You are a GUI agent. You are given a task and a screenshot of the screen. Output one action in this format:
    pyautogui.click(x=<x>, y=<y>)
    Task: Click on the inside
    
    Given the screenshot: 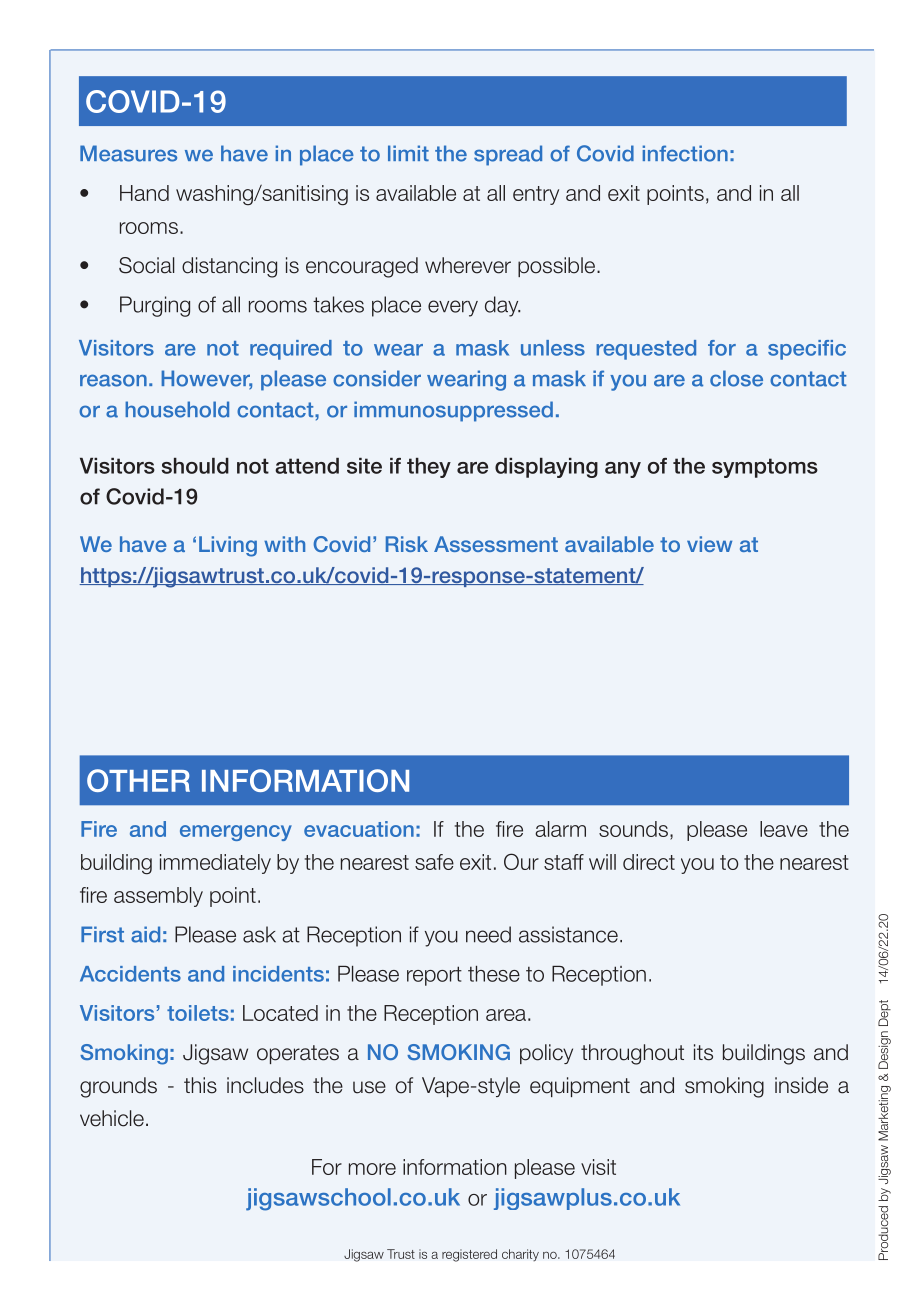 What is the action you would take?
    pyautogui.click(x=801, y=1085)
